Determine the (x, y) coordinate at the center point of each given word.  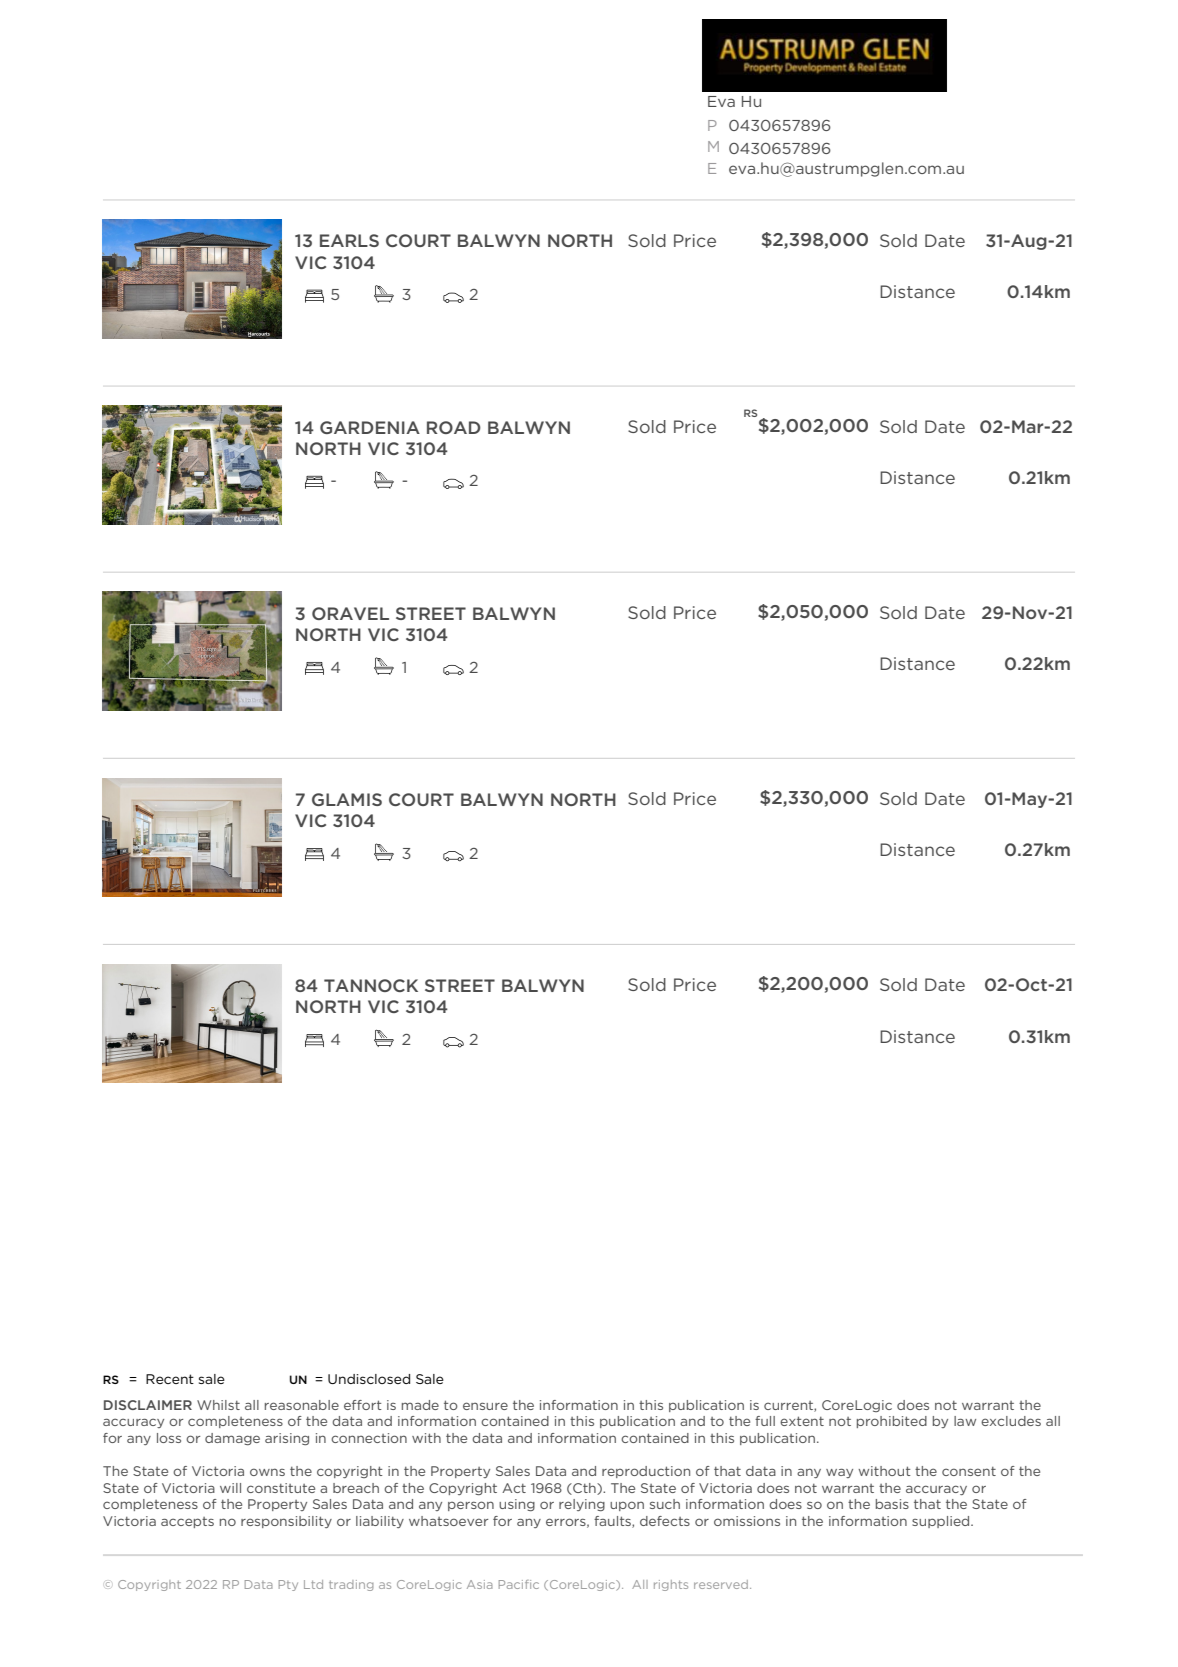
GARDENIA (370, 427)
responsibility (286, 1522)
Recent (170, 1379)
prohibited (892, 1422)
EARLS (349, 240)
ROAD (454, 427)
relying (582, 1505)
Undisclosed (369, 1379)
